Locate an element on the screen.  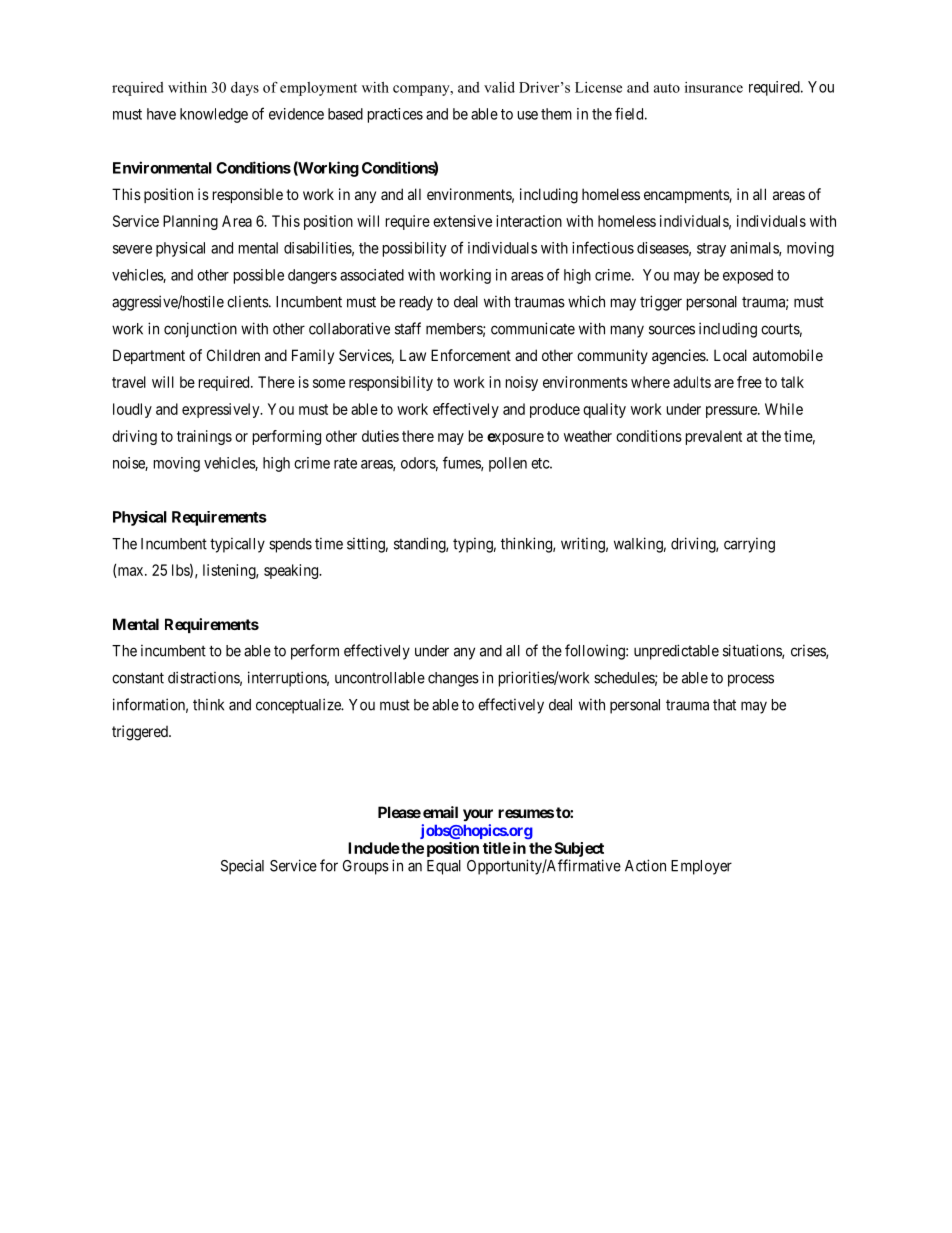
Special is located at coordinates (242, 867).
